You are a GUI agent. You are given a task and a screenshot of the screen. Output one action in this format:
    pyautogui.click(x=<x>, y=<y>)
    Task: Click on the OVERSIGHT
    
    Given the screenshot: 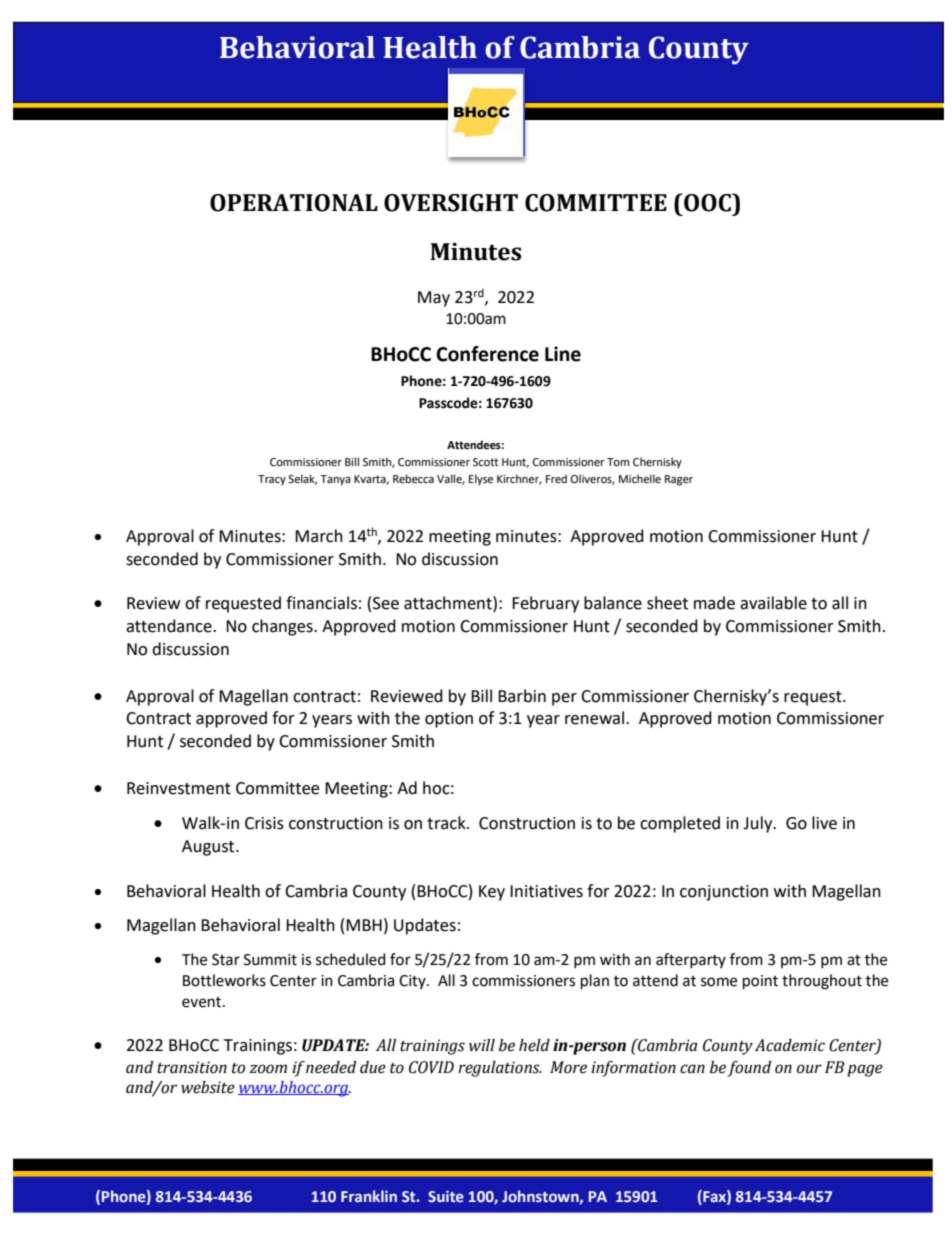 What is the action you would take?
    pyautogui.click(x=451, y=203)
